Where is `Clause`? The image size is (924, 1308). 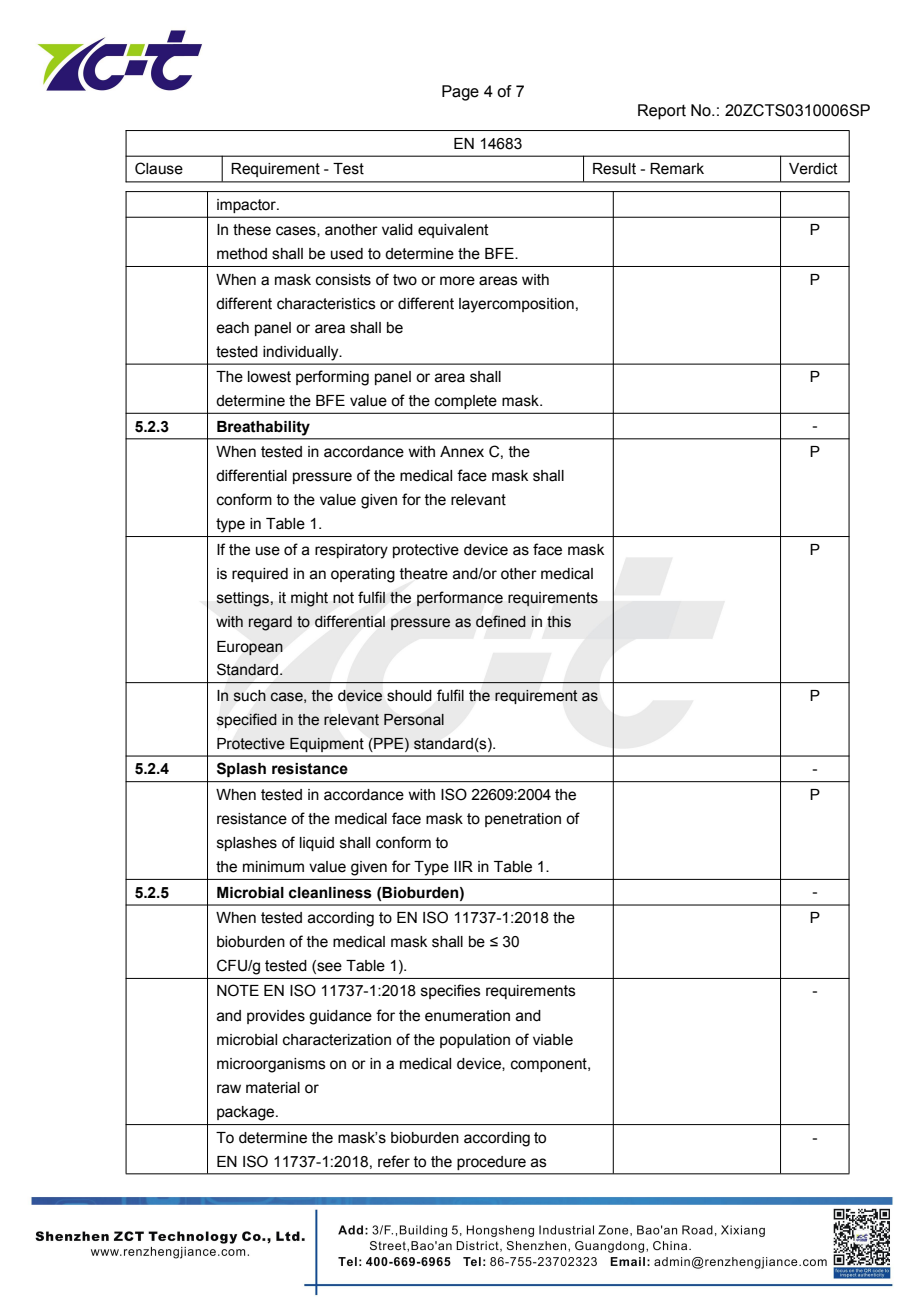
Clause is located at coordinates (159, 168).
